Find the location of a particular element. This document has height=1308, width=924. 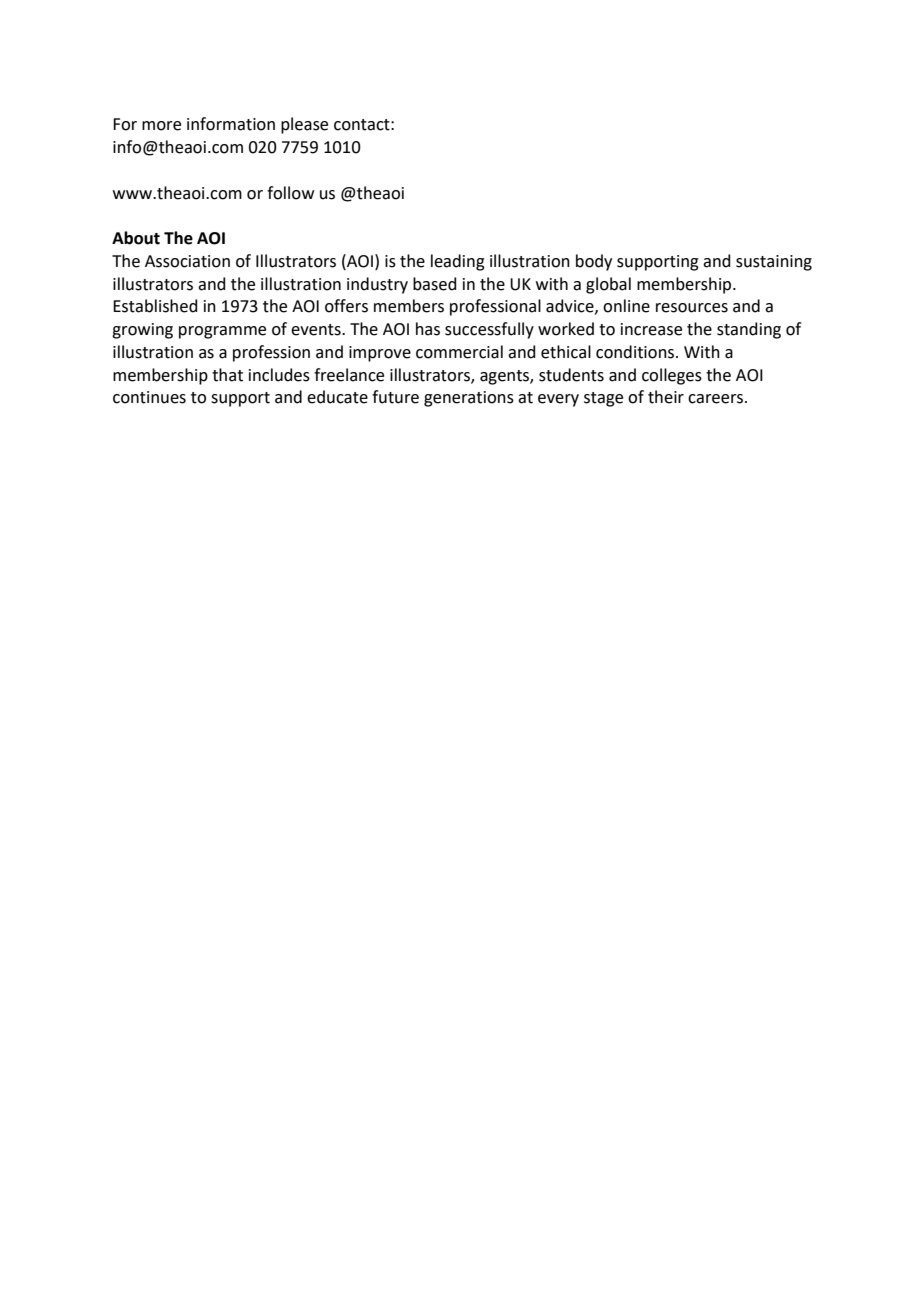

Association is located at coordinates (187, 261).
